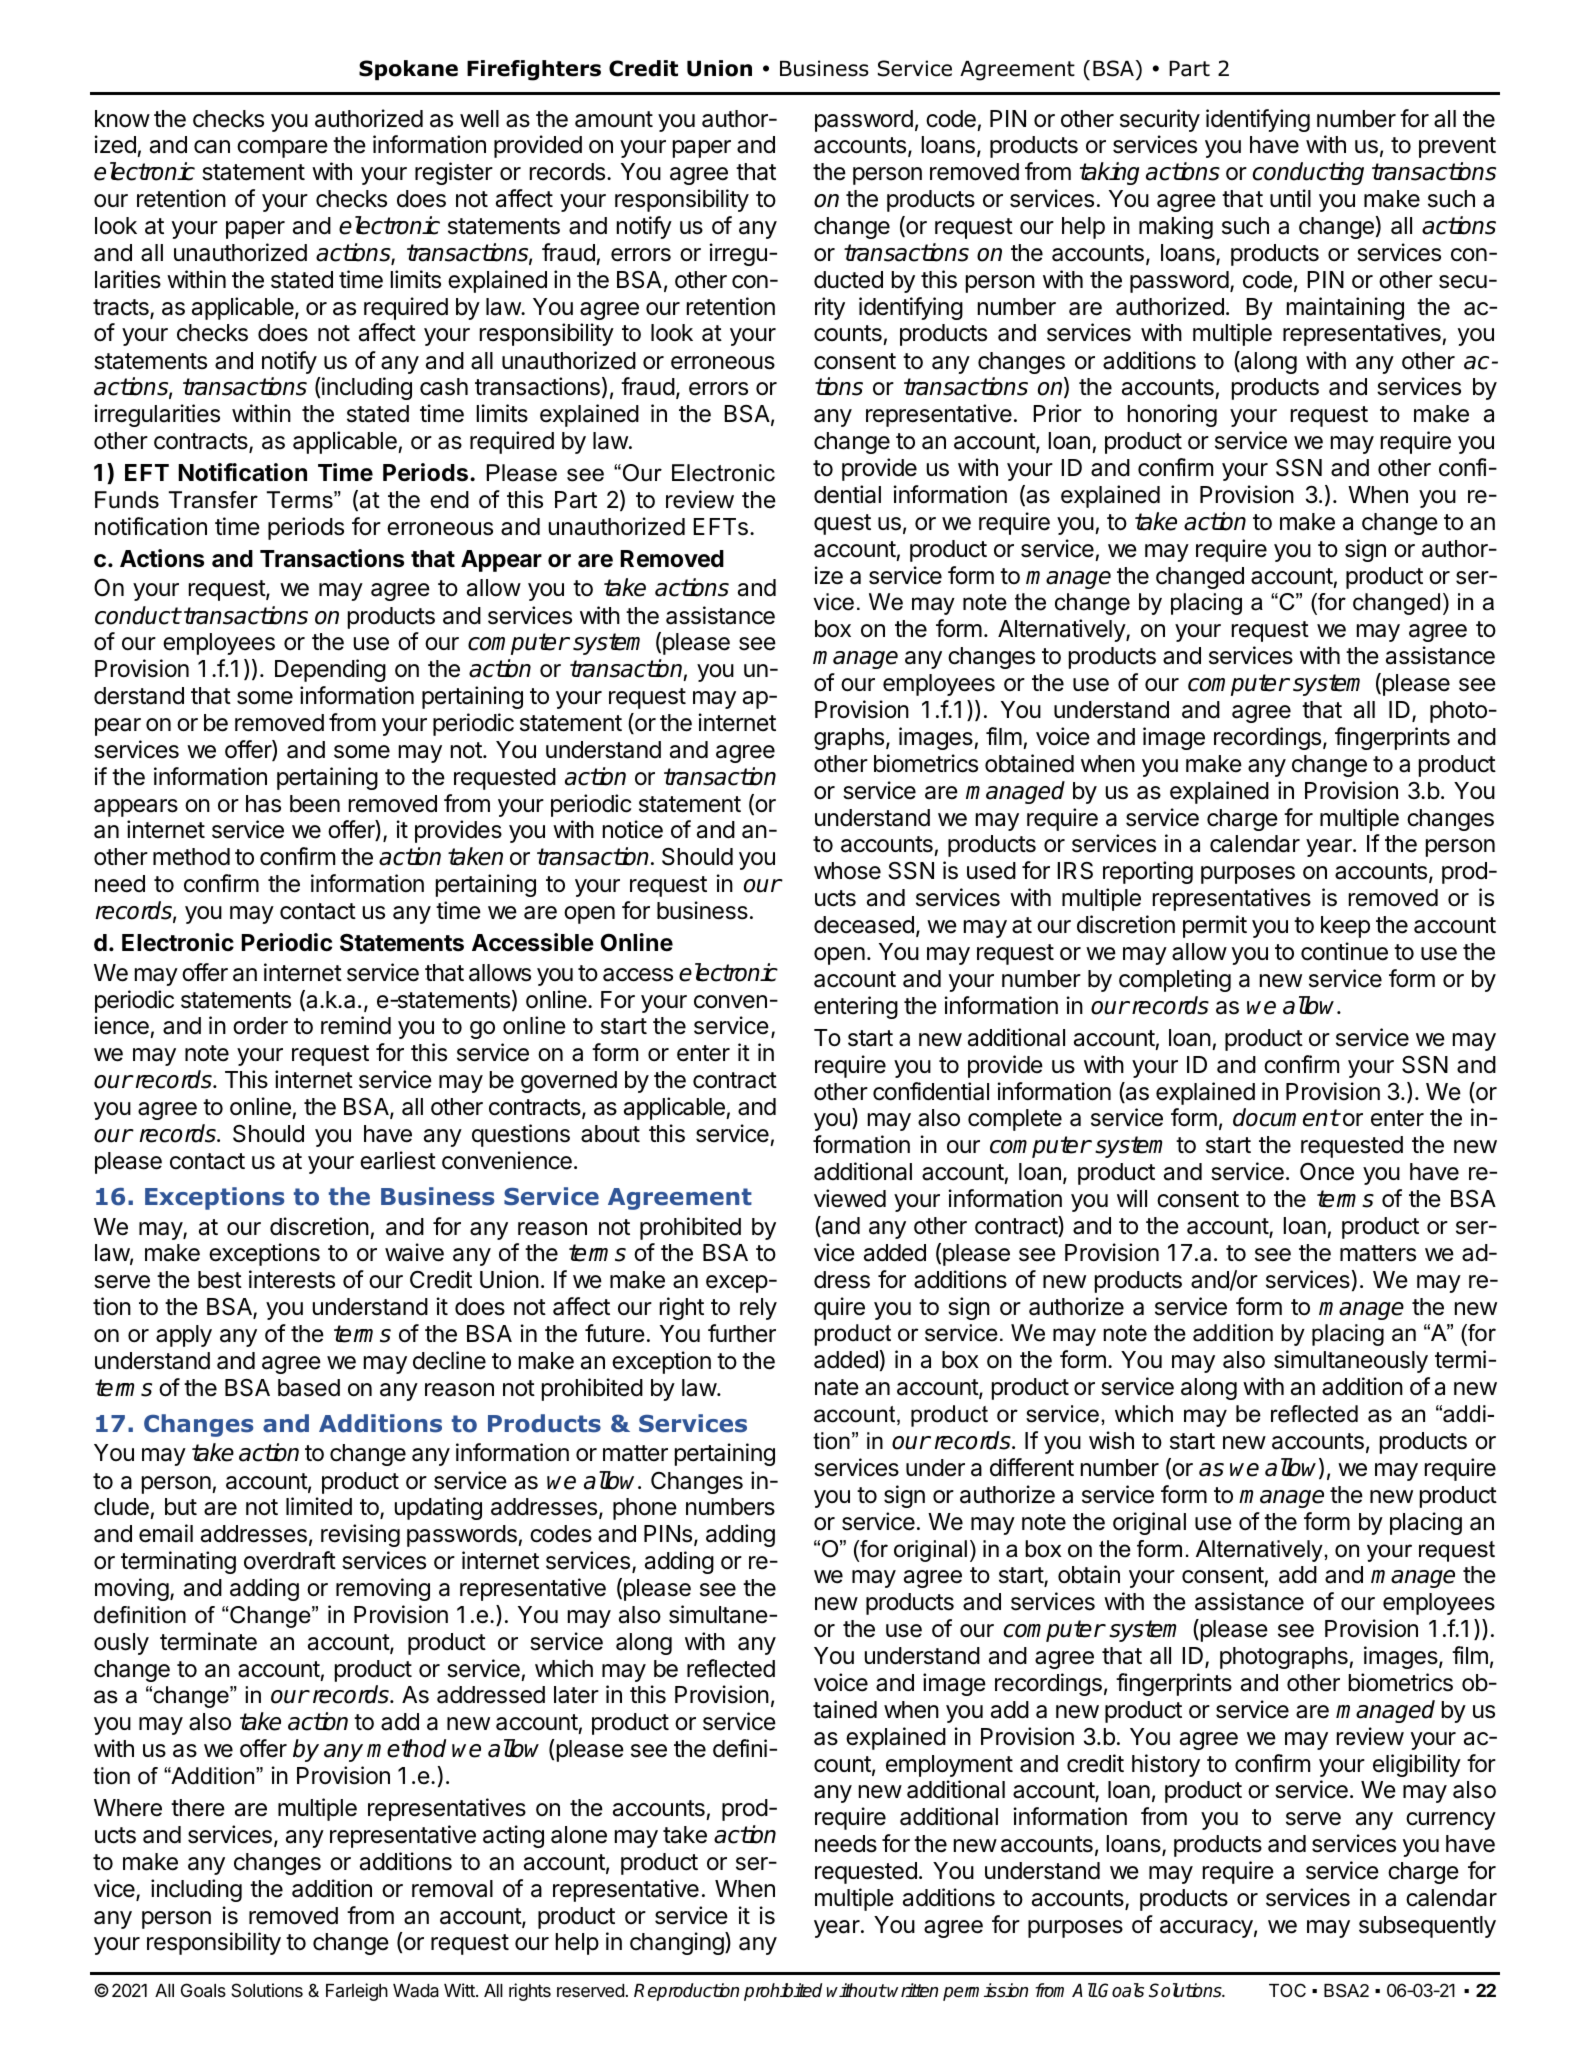  What do you see at coordinates (1290, 198) in the screenshot?
I see `until` at bounding box center [1290, 198].
